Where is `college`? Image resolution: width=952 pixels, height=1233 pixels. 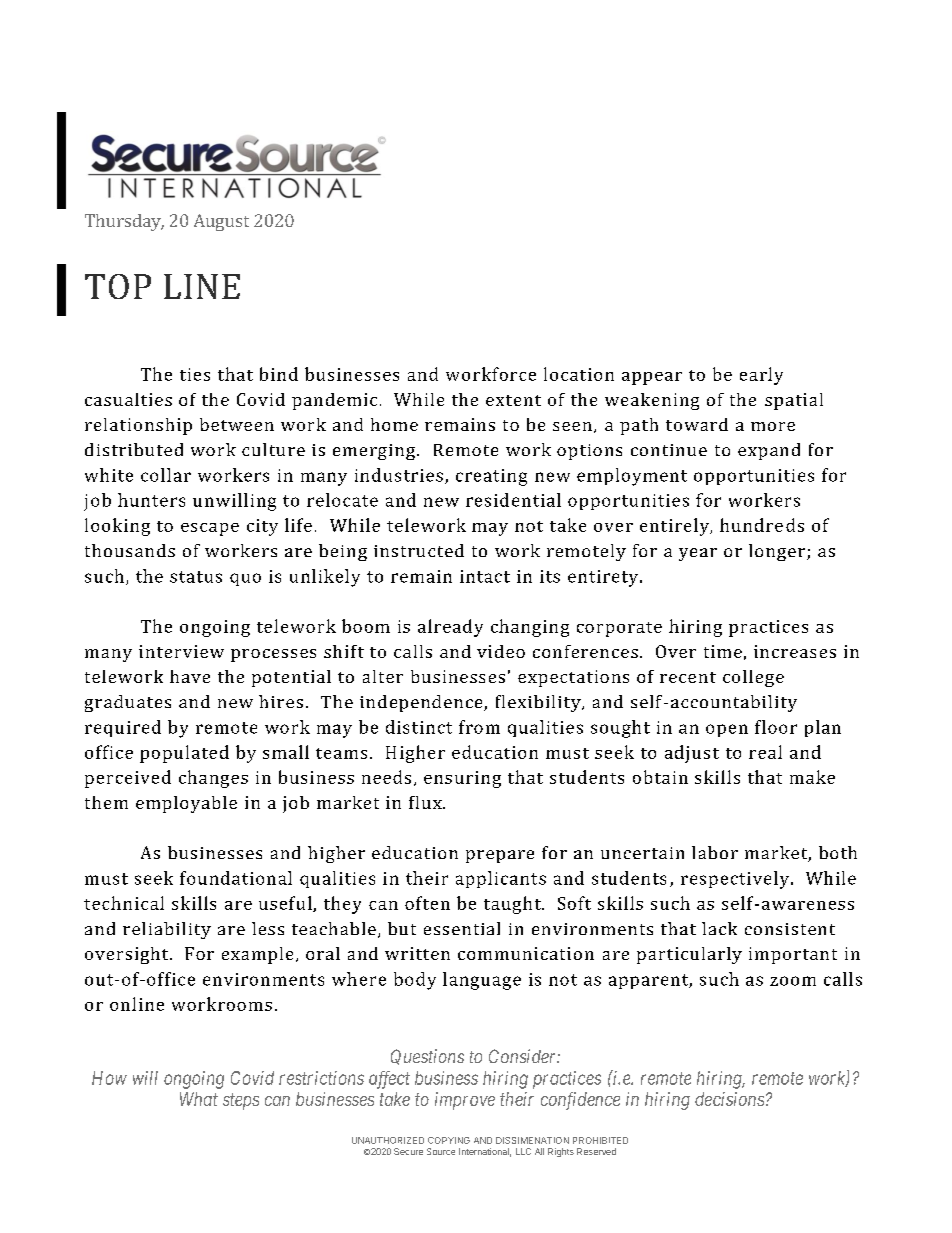 college is located at coordinates (753, 678).
